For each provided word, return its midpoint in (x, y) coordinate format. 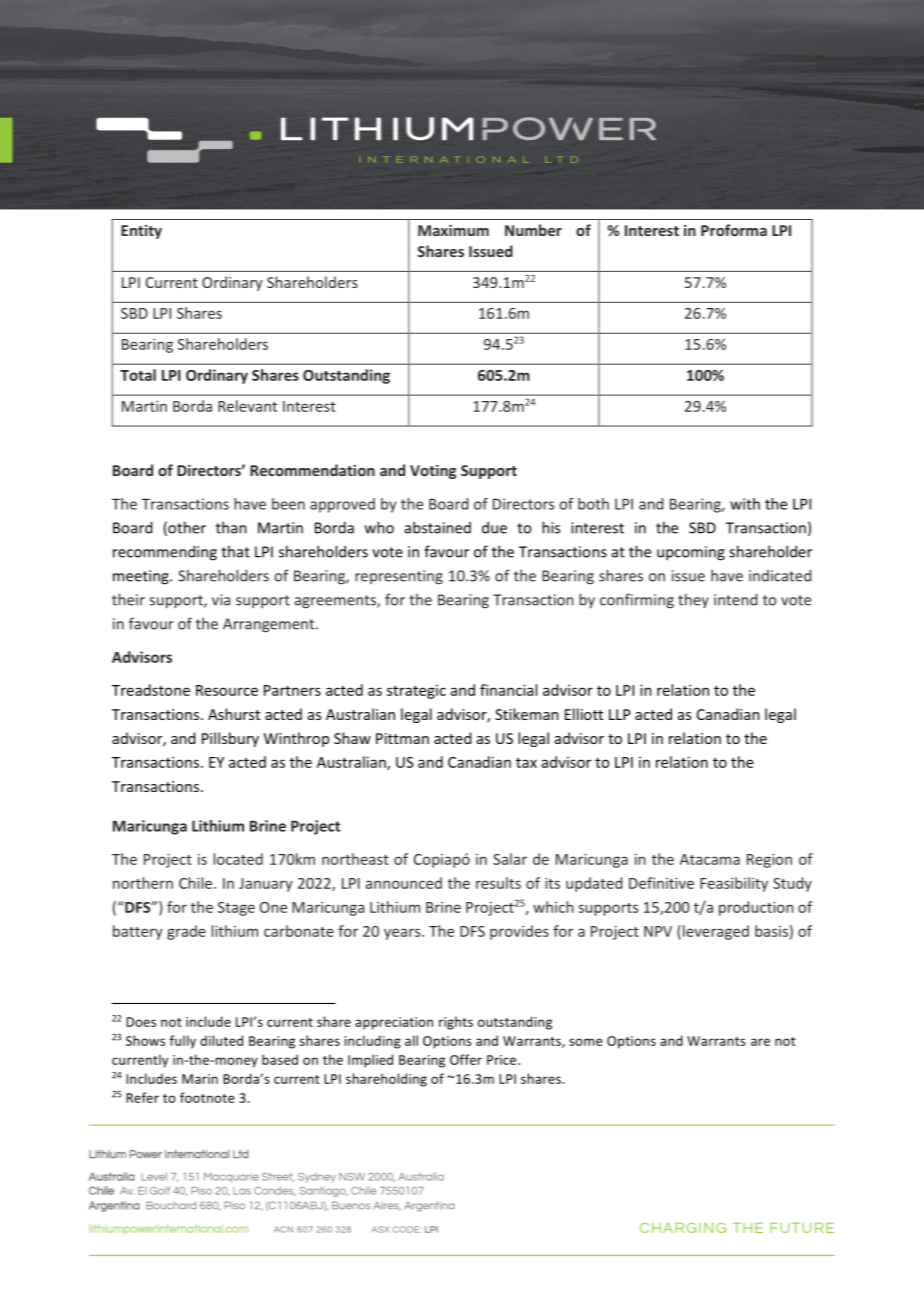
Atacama (710, 859)
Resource (227, 690)
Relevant (247, 406)
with (745, 504)
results (498, 883)
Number (533, 230)
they (693, 600)
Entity (141, 232)
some (586, 1042)
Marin (200, 1079)
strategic (416, 692)
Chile (197, 883)
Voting (433, 471)
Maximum (453, 230)
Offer (466, 1059)
